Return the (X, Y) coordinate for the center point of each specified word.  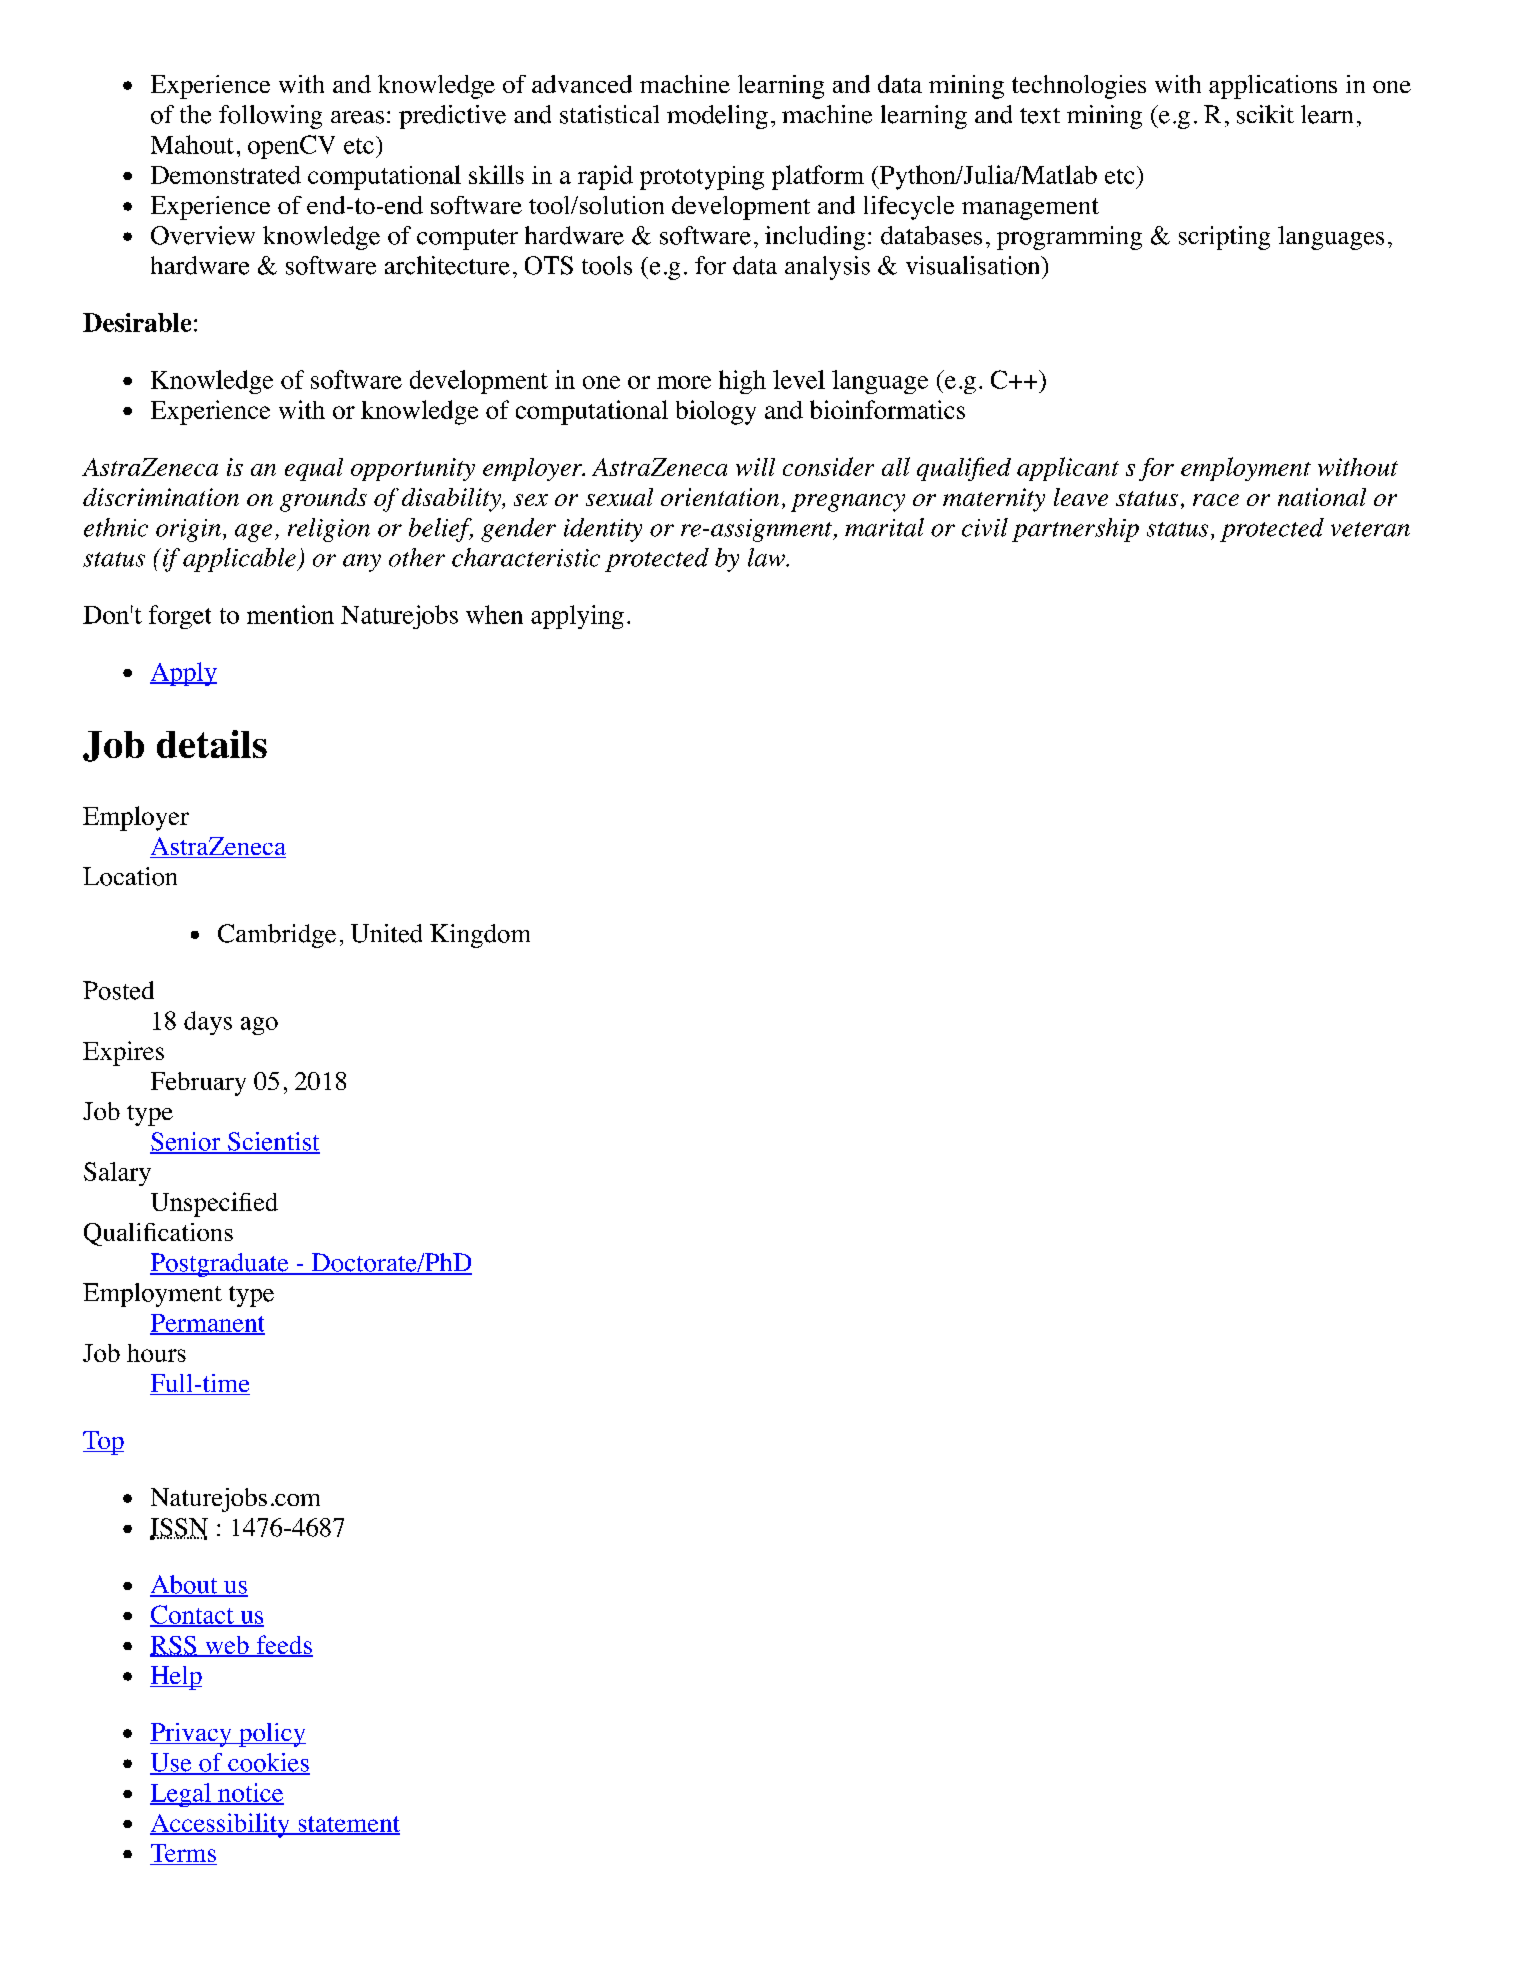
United (386, 933)
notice (250, 1793)
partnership (1075, 530)
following (270, 117)
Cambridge (277, 936)
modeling (717, 117)
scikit (1265, 114)
